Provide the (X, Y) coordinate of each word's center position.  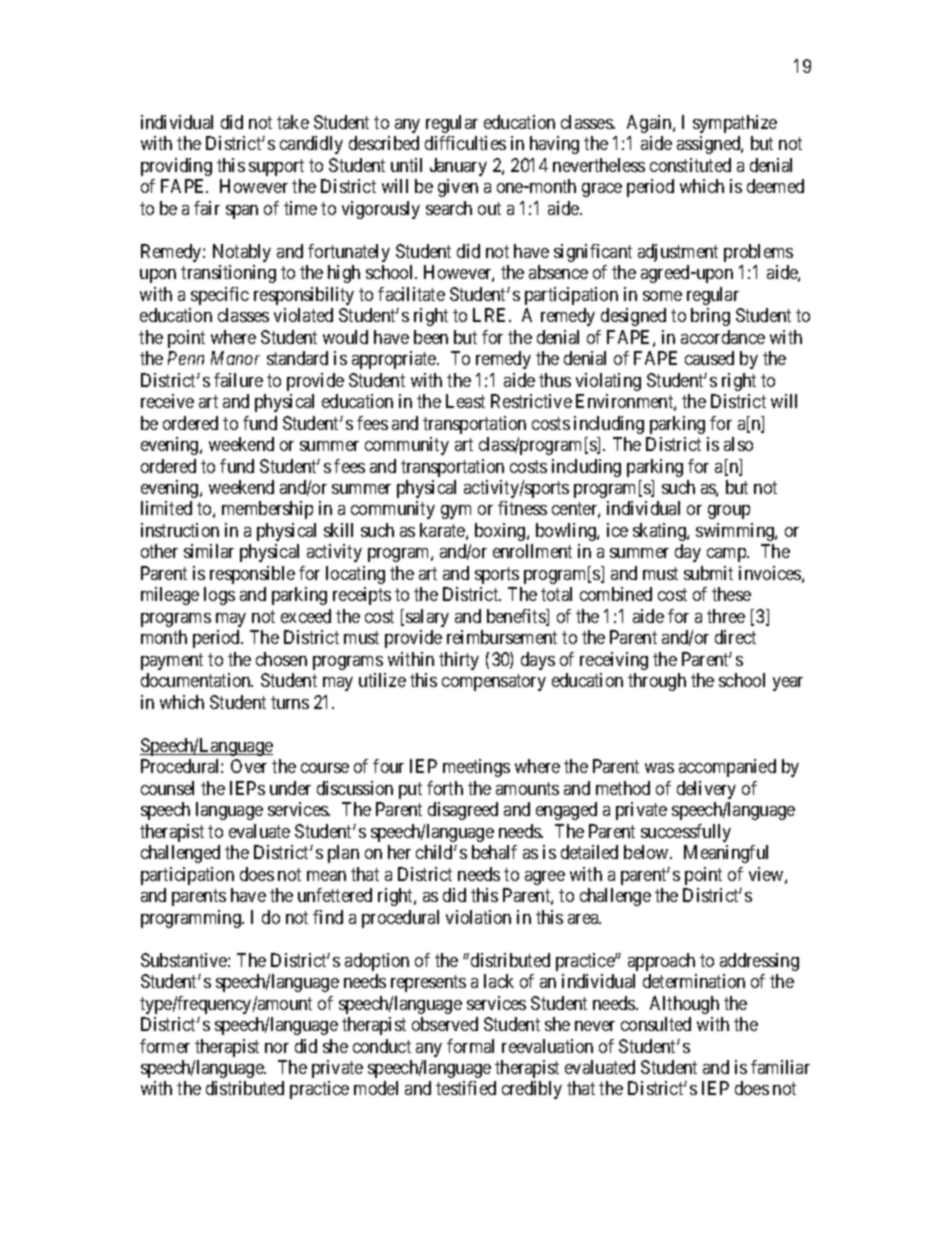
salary (427, 618)
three (726, 616)
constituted (690, 165)
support (276, 167)
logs (219, 596)
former (165, 1046)
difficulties (465, 143)
